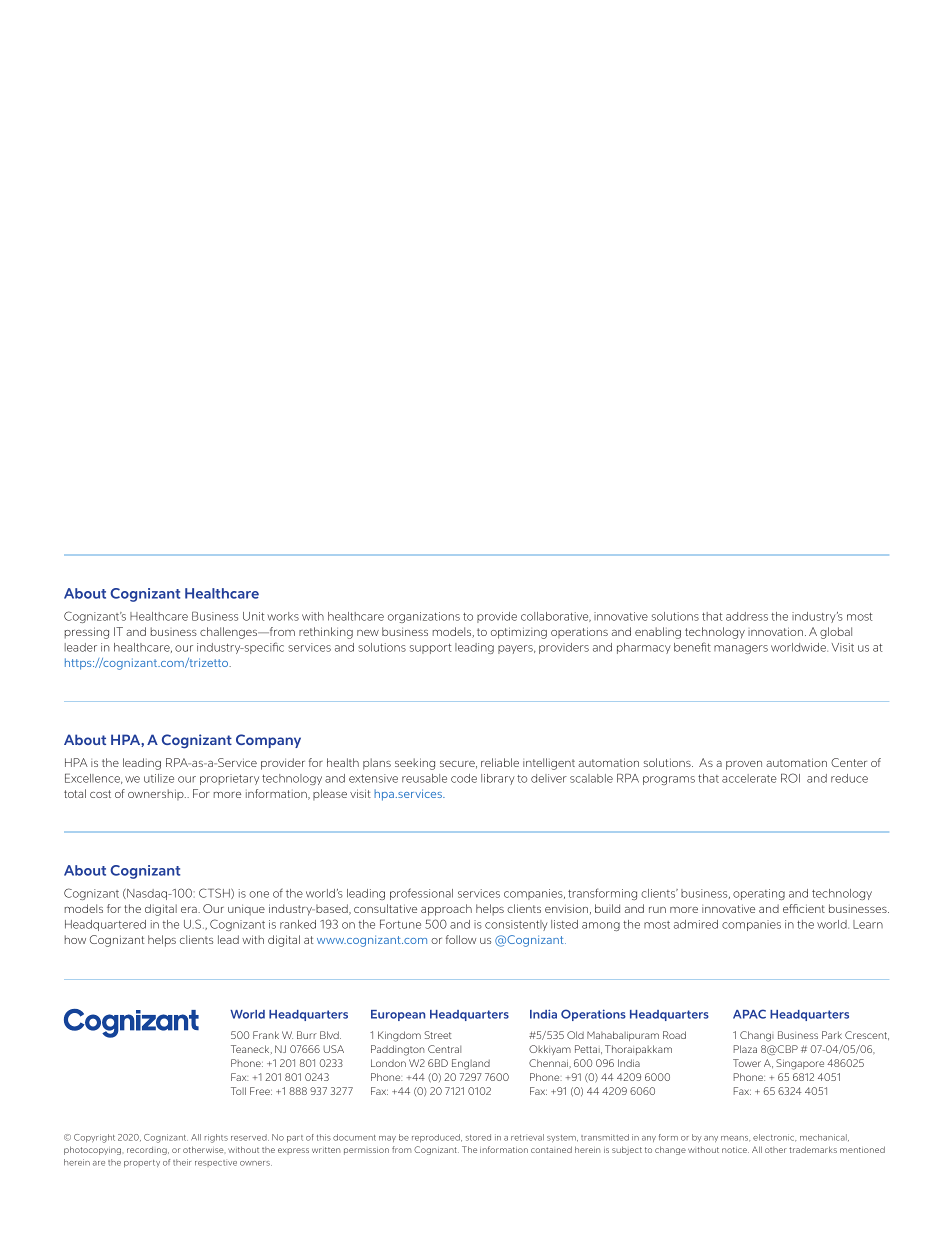 The image size is (952, 1233). Describe the element at coordinates (790, 778) in the page. I see `ROI` at that location.
